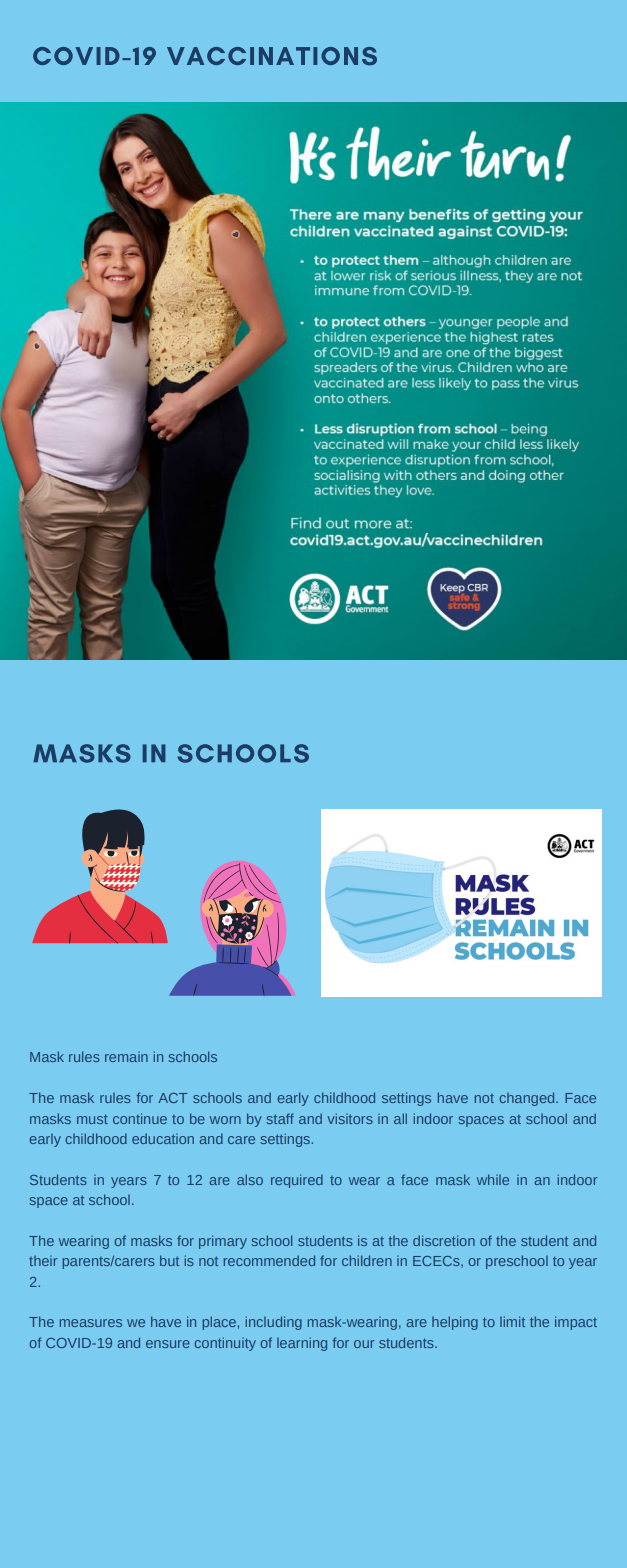 The width and height of the screenshot is (627, 1568). Describe the element at coordinates (126, 1056) in the screenshot. I see `remain` at that location.
